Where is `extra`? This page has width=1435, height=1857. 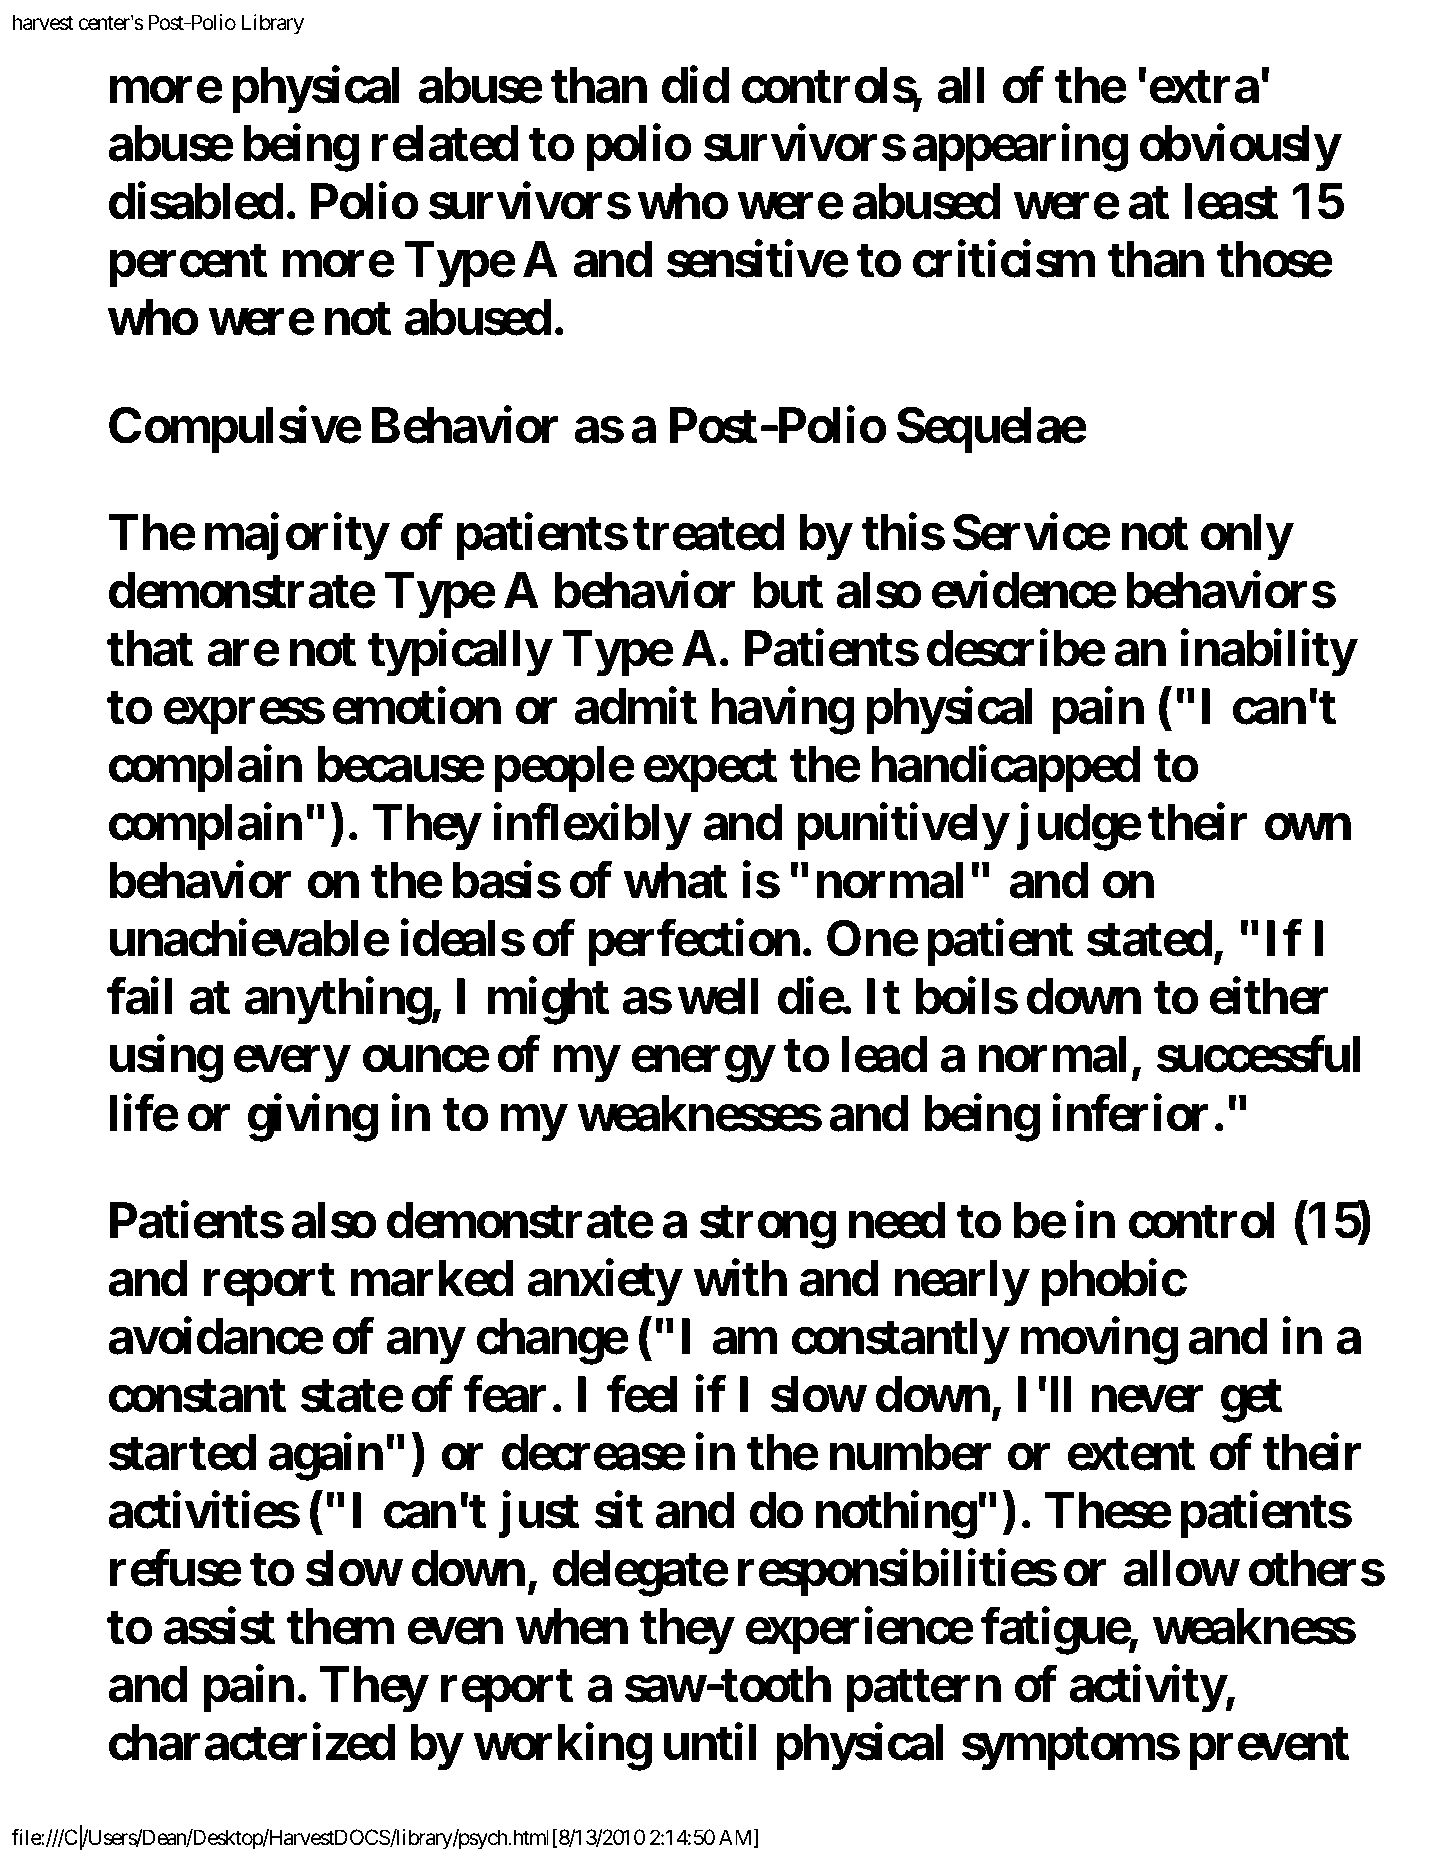 extra is located at coordinates (1204, 87).
